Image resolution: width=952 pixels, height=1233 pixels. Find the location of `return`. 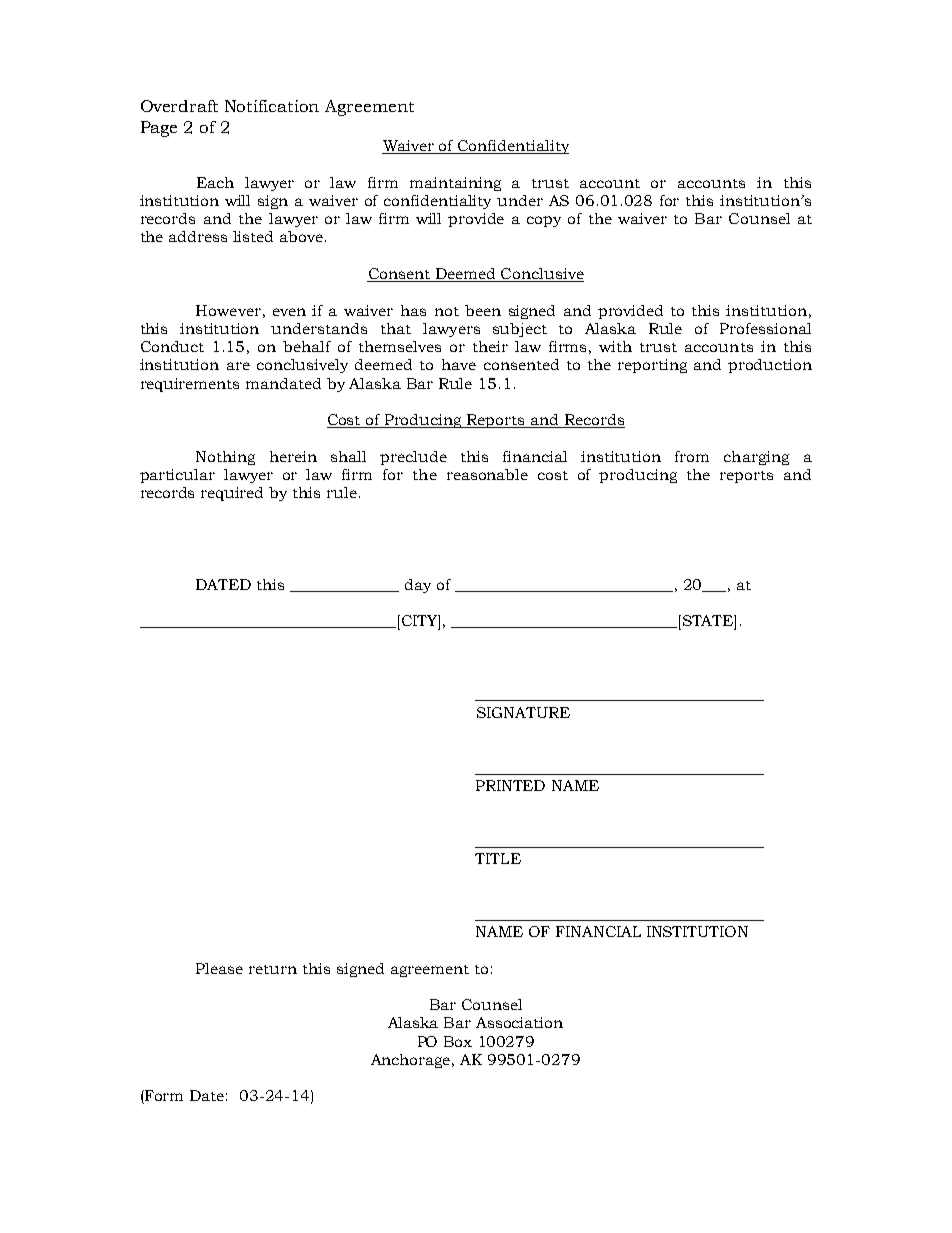

return is located at coordinates (273, 969).
